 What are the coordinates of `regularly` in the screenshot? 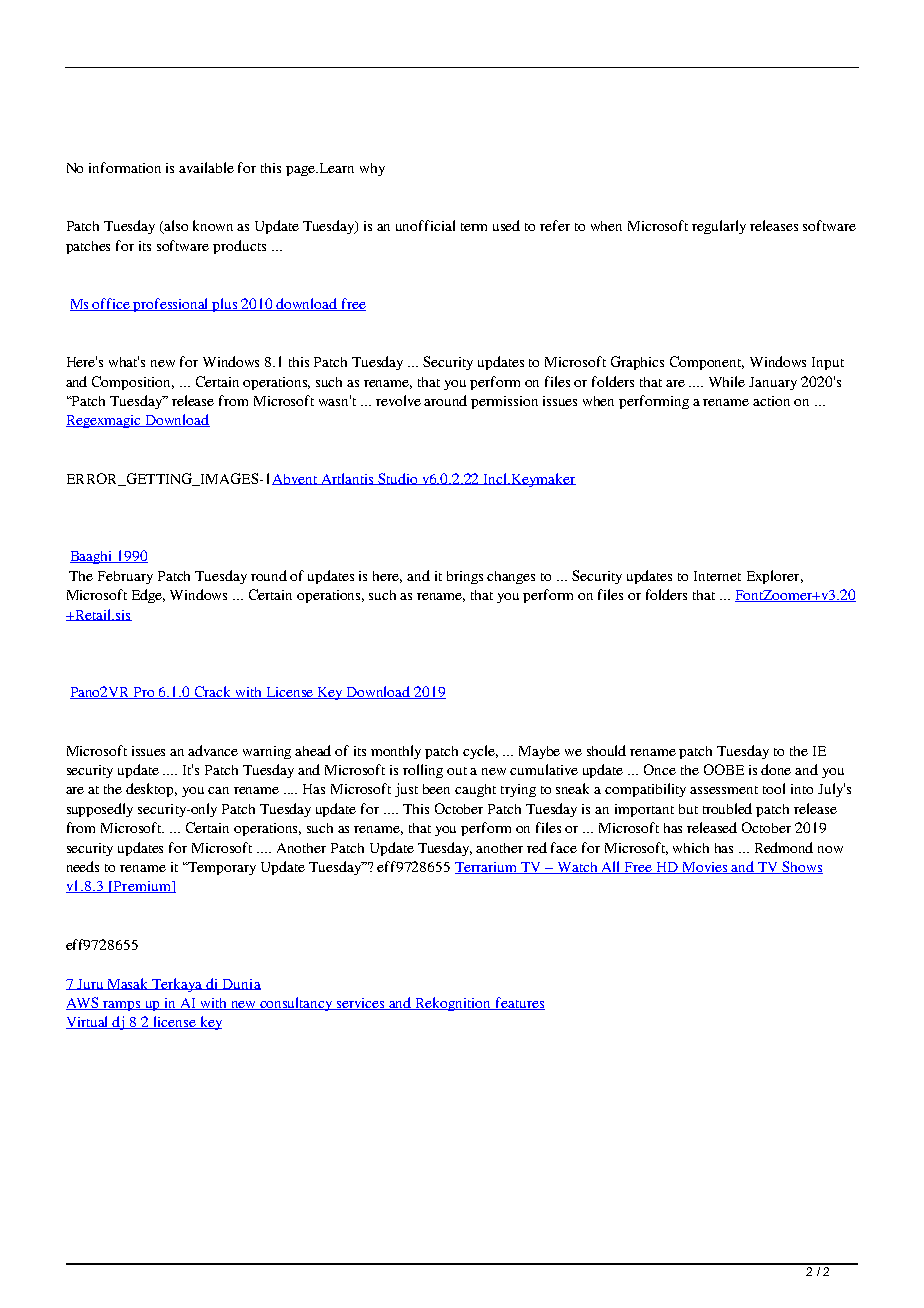 It's located at (719, 227).
